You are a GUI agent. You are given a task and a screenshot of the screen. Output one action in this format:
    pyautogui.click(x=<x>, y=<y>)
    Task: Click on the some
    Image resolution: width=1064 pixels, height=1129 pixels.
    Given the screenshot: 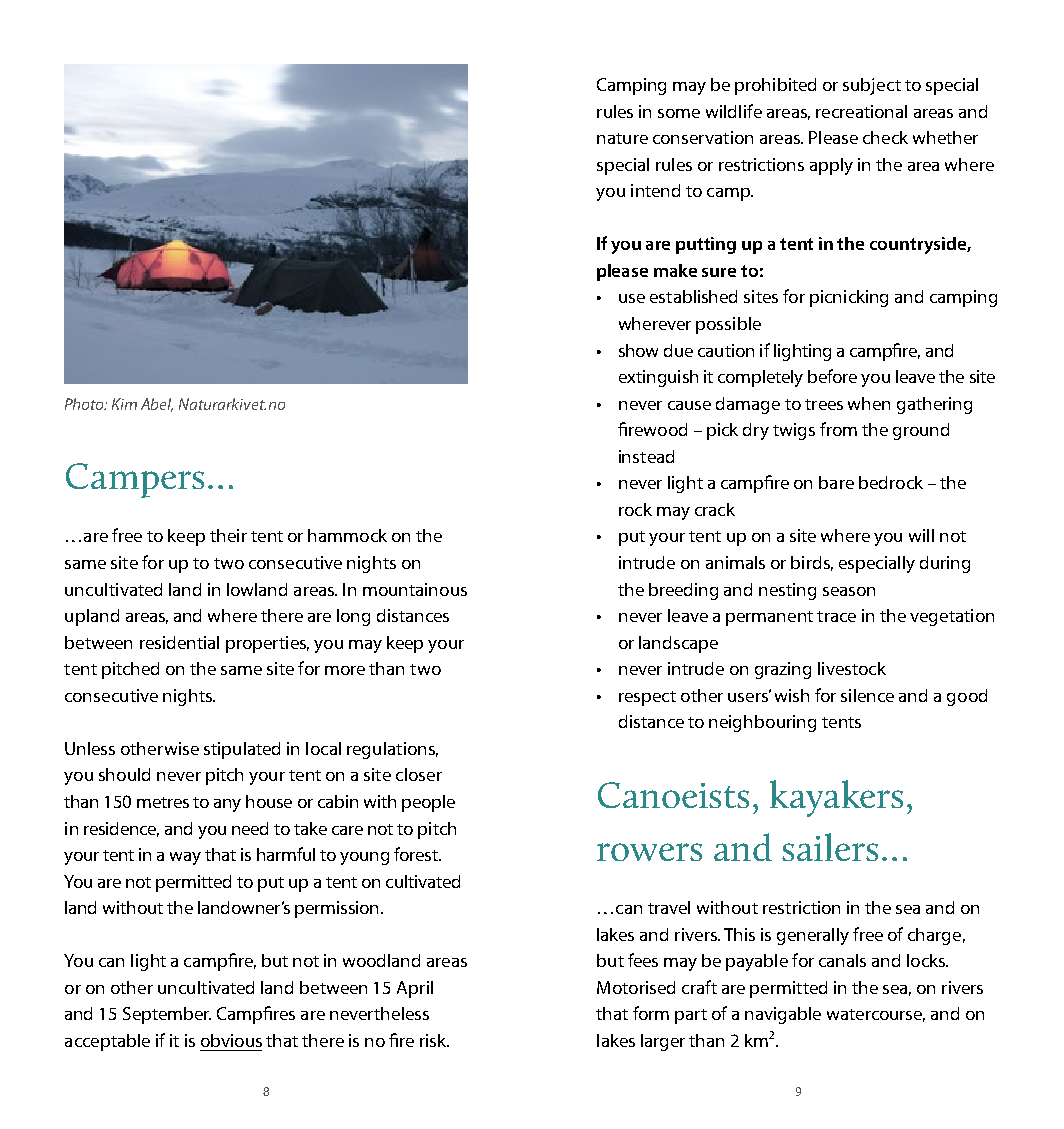 What is the action you would take?
    pyautogui.click(x=679, y=113)
